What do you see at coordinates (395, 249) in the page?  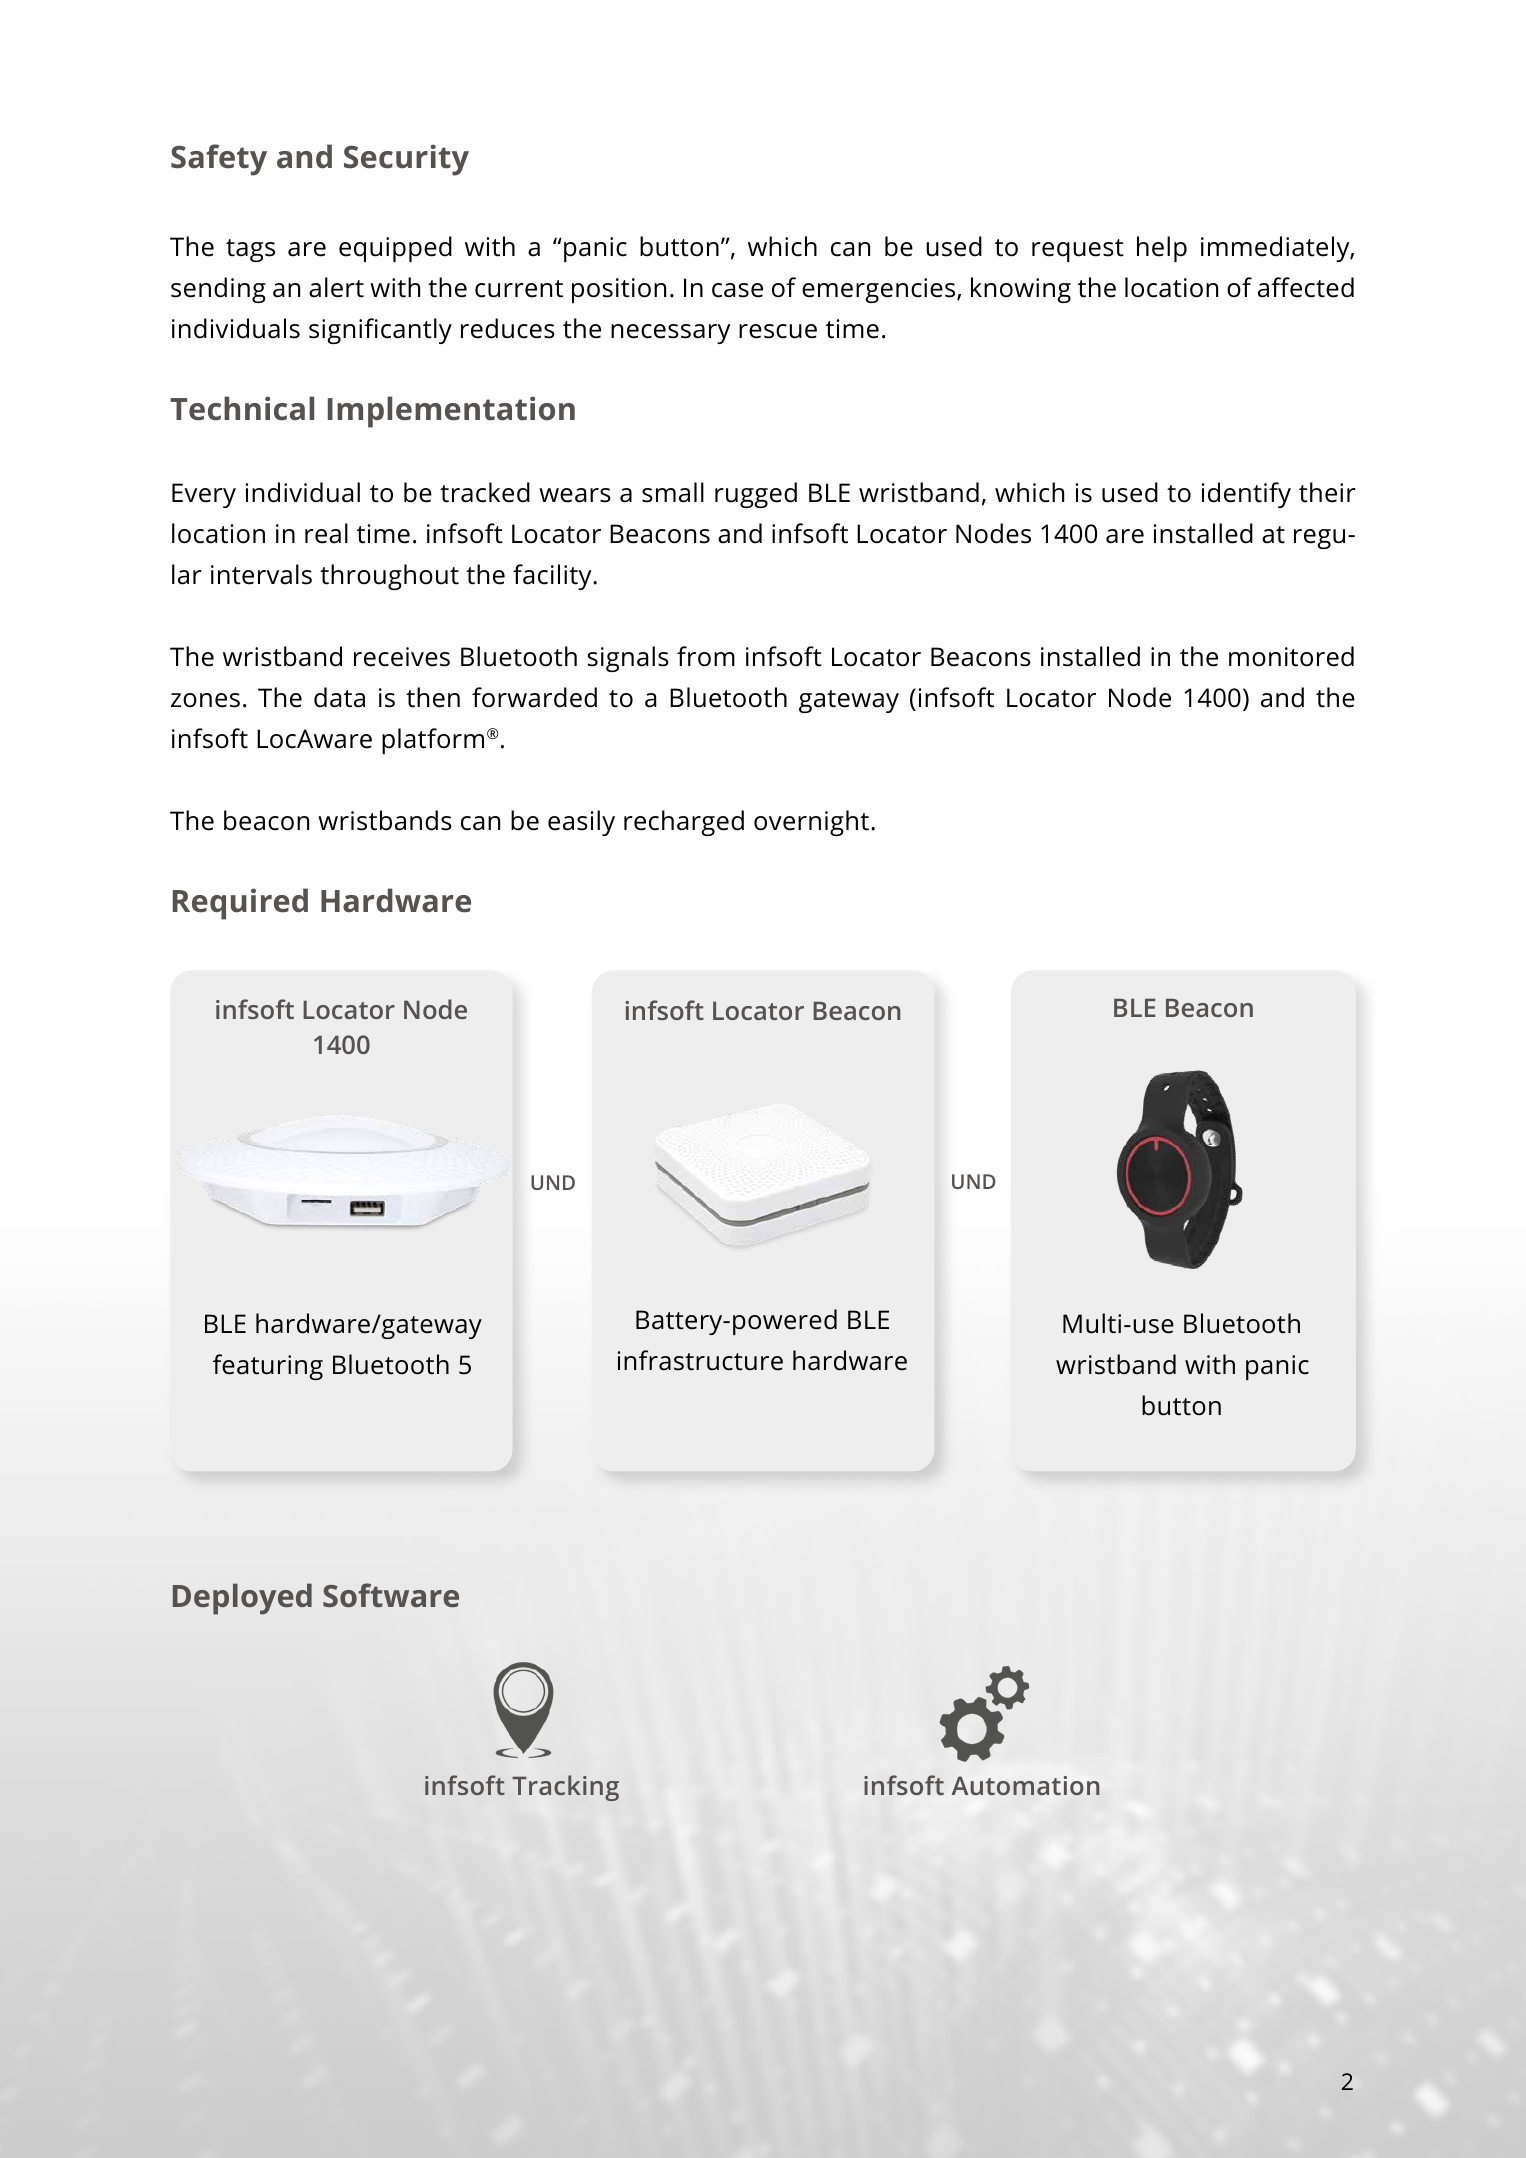 I see `equipped` at bounding box center [395, 249].
